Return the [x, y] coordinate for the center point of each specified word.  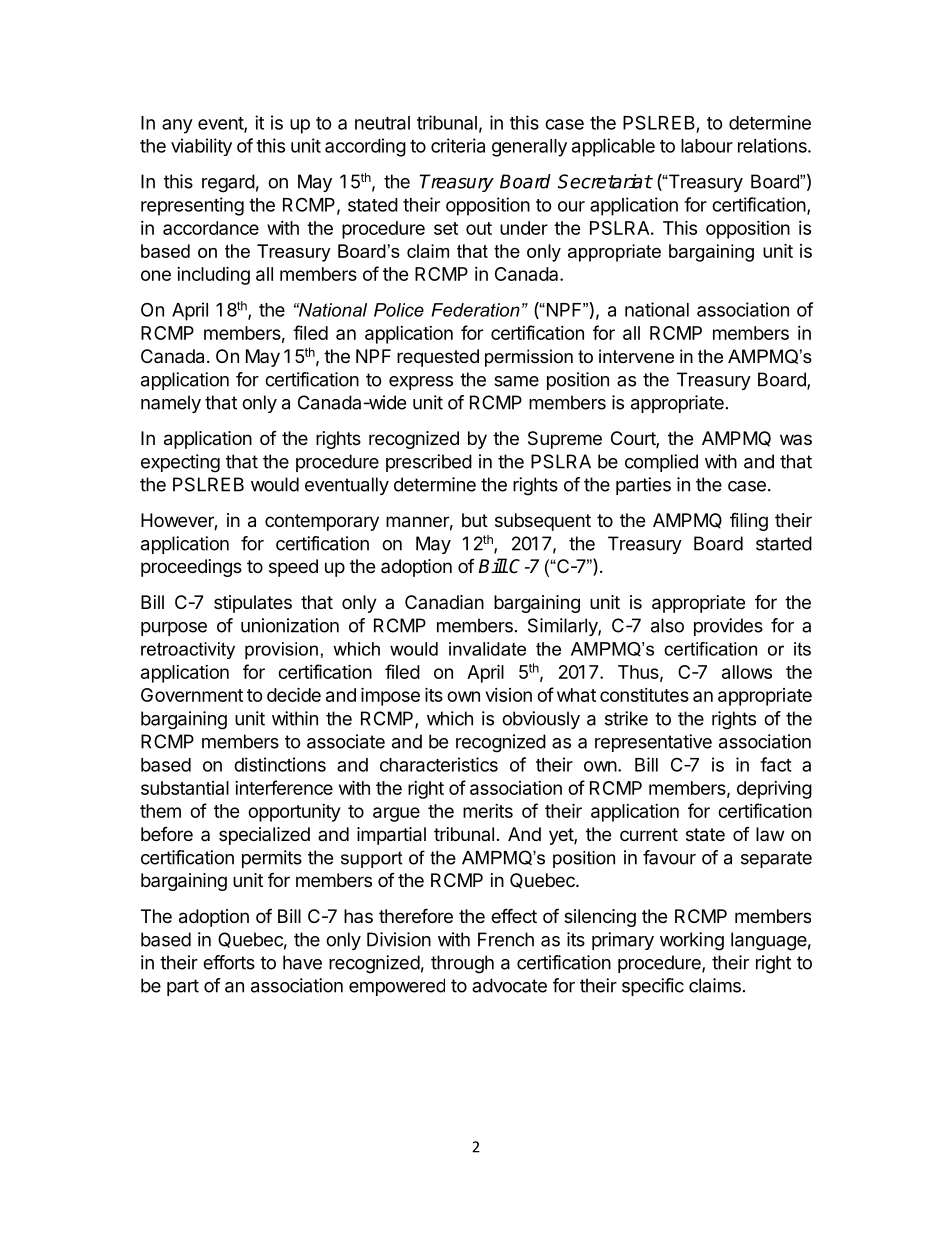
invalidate [487, 649]
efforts [229, 962]
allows [747, 672]
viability [201, 147]
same [516, 381]
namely [171, 404]
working [692, 941]
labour [707, 146]
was [796, 439]
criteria [458, 145]
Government [192, 695]
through [462, 964]
